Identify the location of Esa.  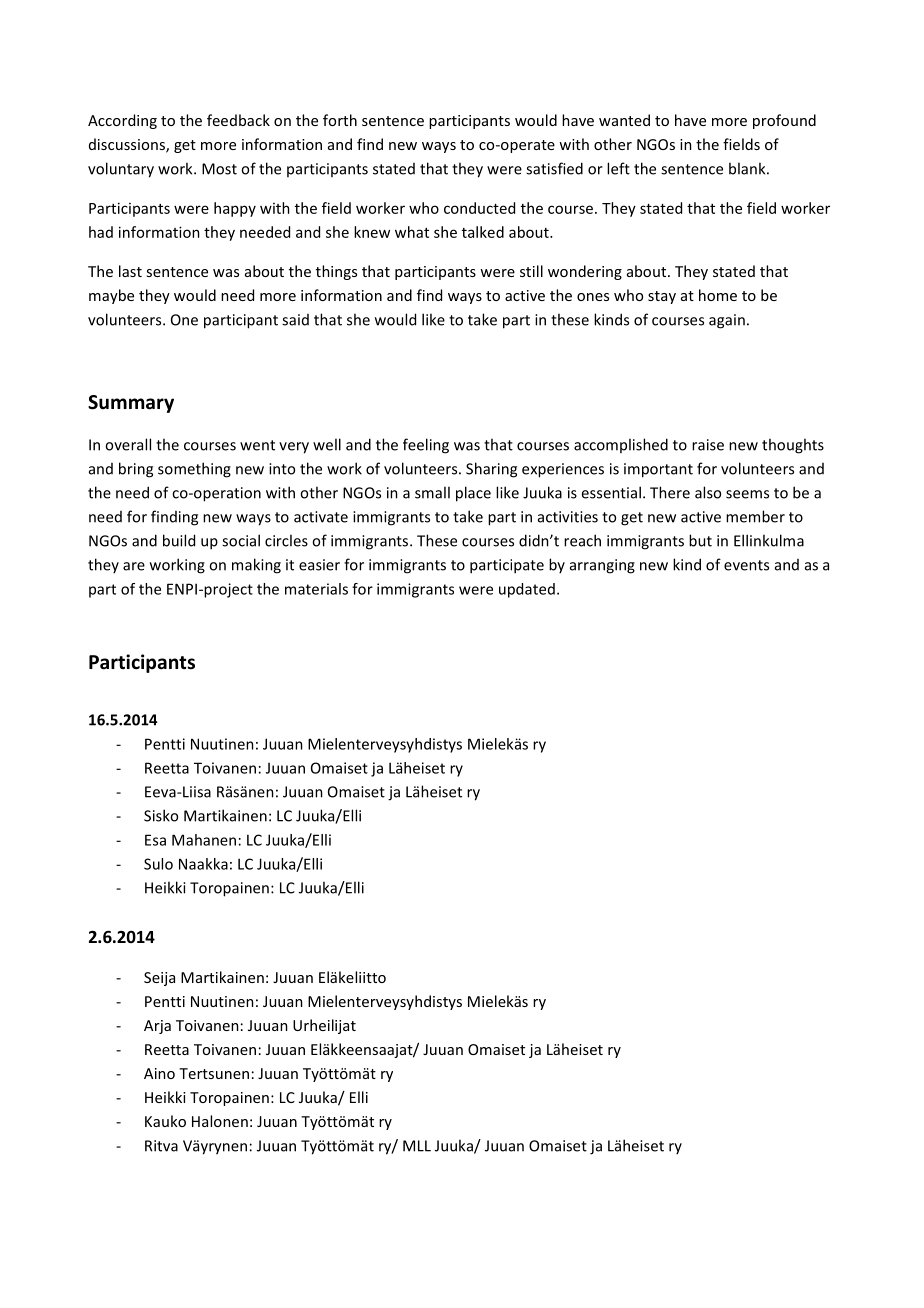
(155, 840).
